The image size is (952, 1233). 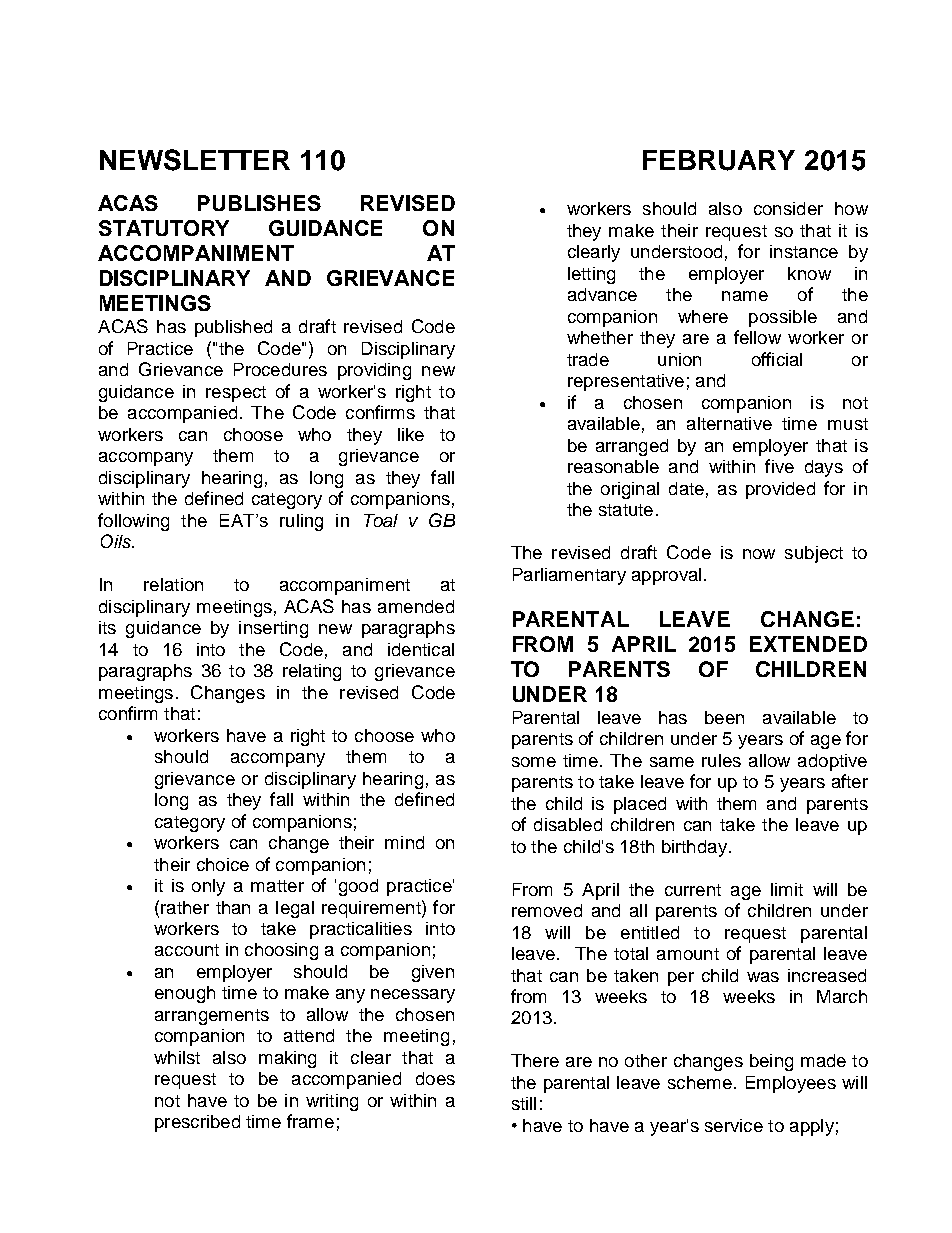 What do you see at coordinates (777, 359) in the screenshot?
I see `official` at bounding box center [777, 359].
